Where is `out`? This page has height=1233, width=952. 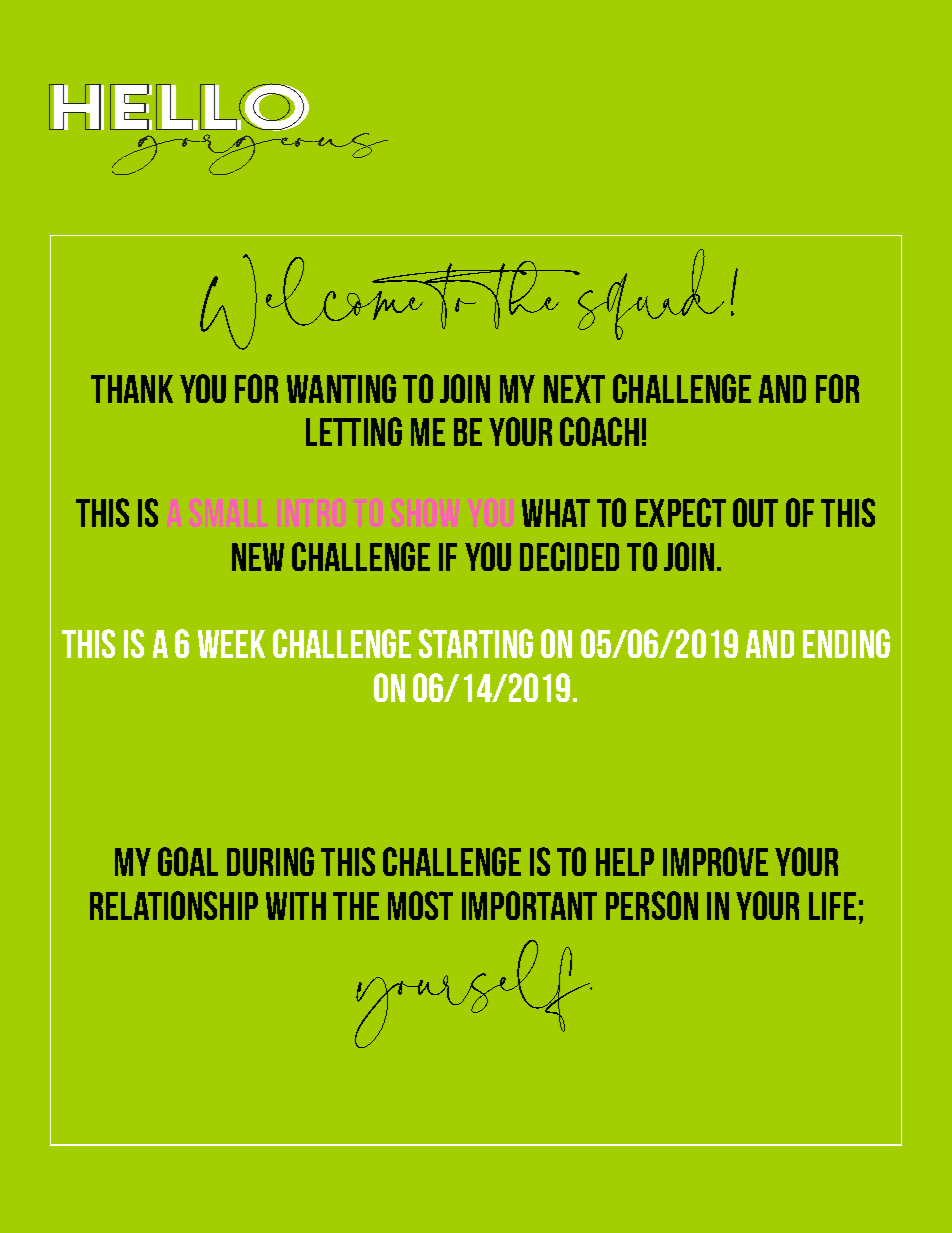 out is located at coordinates (755, 512).
